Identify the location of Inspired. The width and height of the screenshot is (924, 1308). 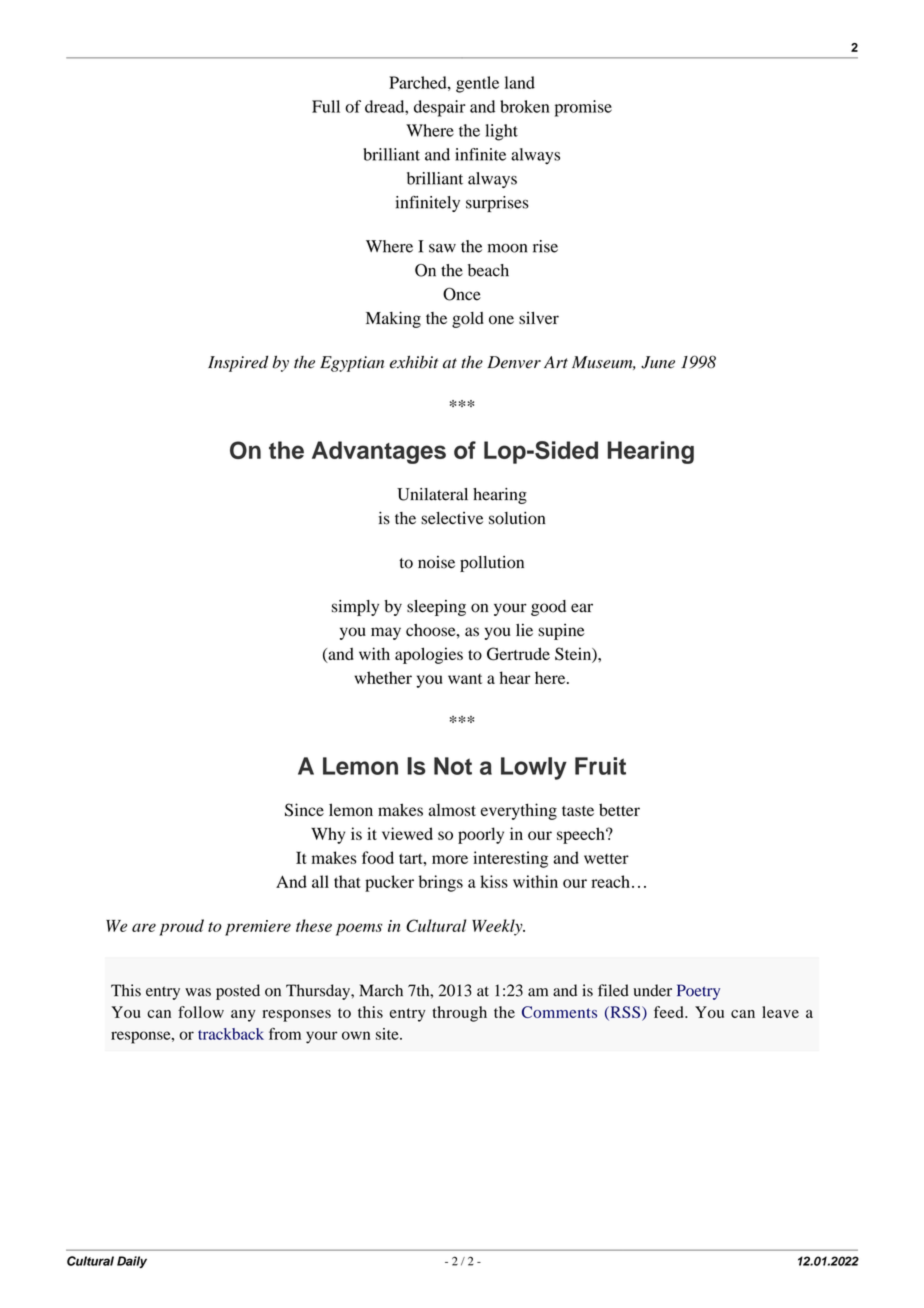
(238, 364).
